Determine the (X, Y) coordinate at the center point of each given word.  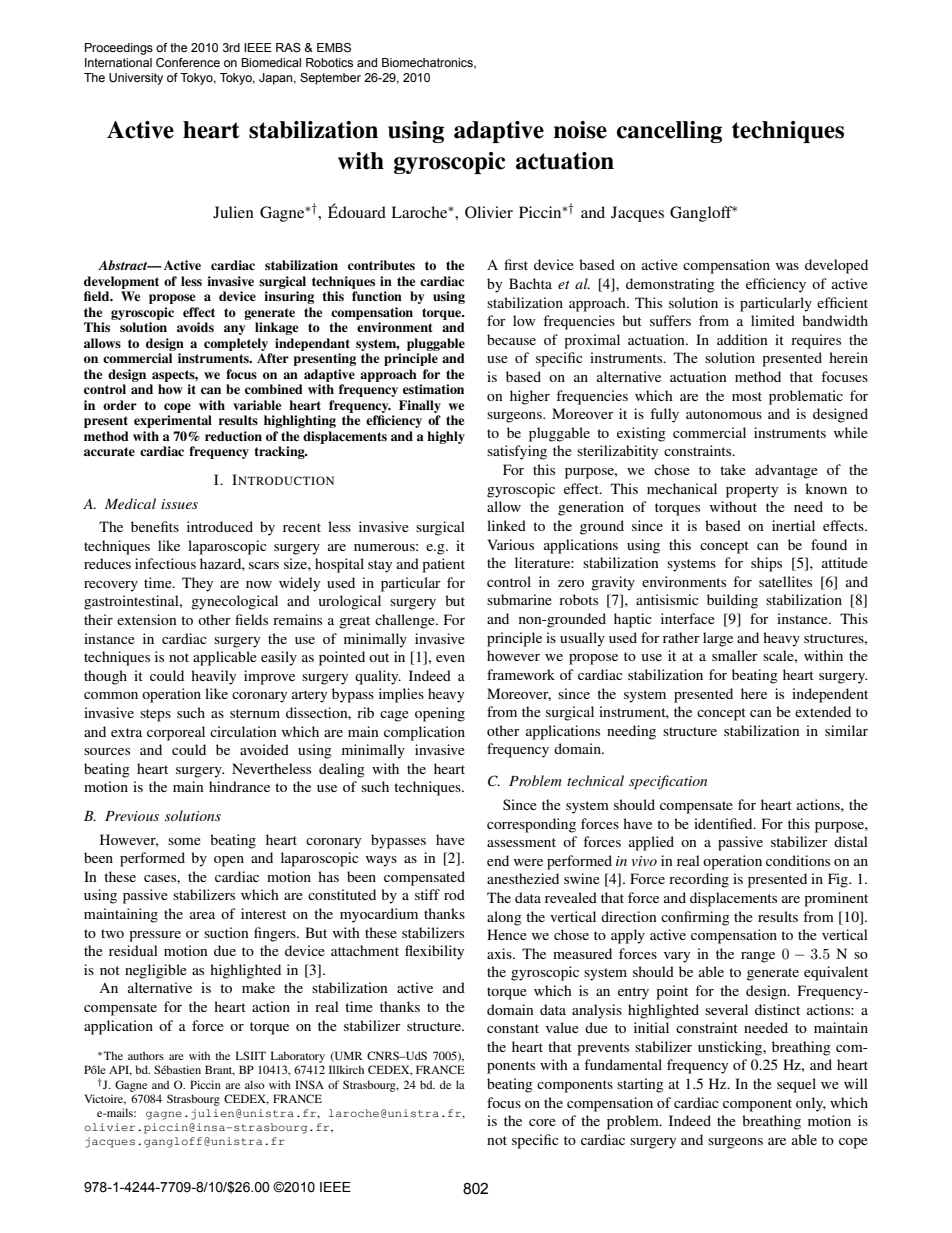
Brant (220, 1070)
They (197, 584)
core (542, 1122)
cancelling (669, 132)
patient (443, 565)
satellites (785, 581)
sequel (796, 1085)
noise (580, 130)
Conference (188, 62)
